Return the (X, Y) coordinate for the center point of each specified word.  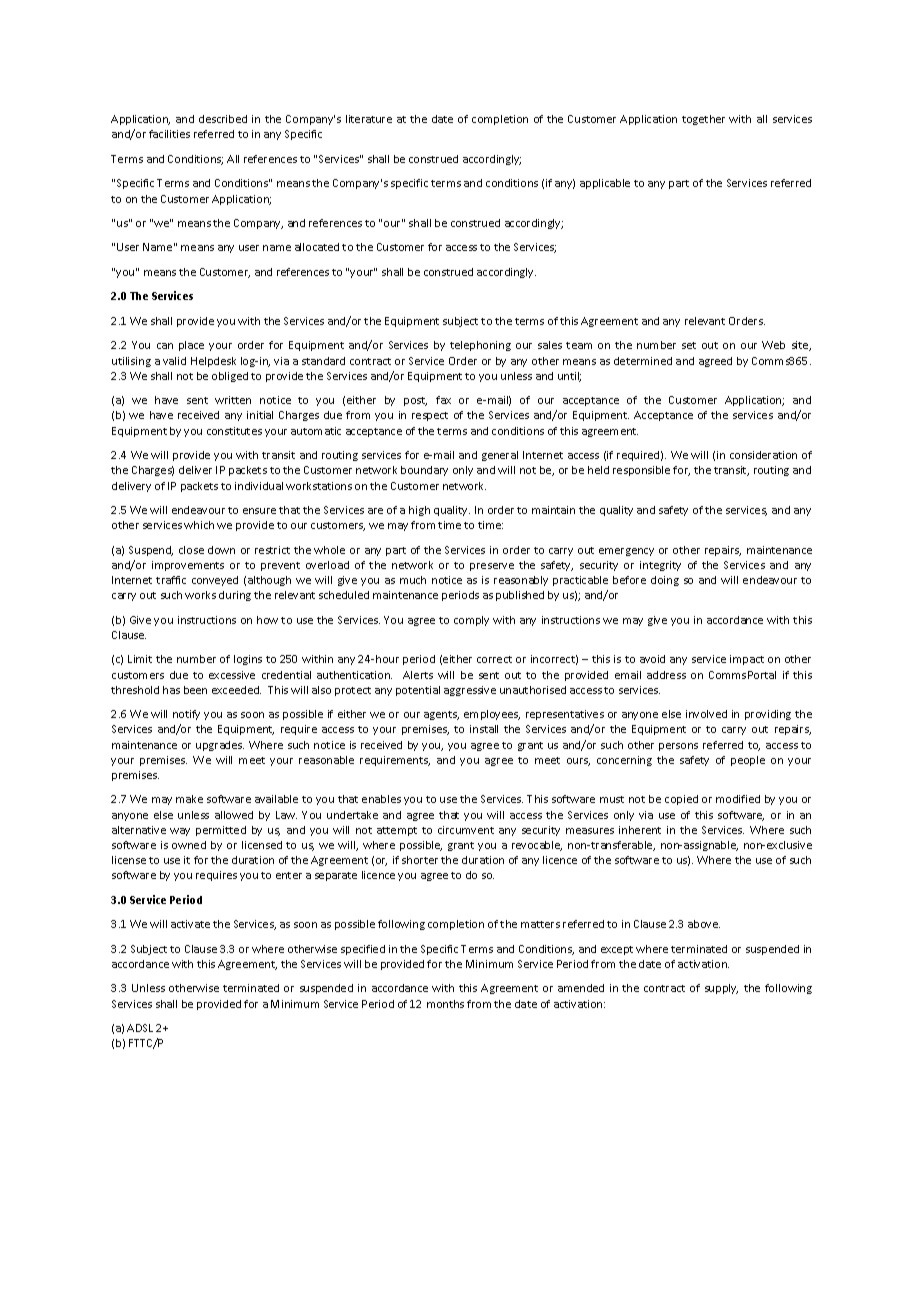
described (223, 119)
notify (186, 715)
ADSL (140, 1028)
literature (369, 119)
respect (430, 416)
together (703, 120)
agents (441, 715)
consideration (763, 455)
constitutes (234, 431)
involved (706, 714)
